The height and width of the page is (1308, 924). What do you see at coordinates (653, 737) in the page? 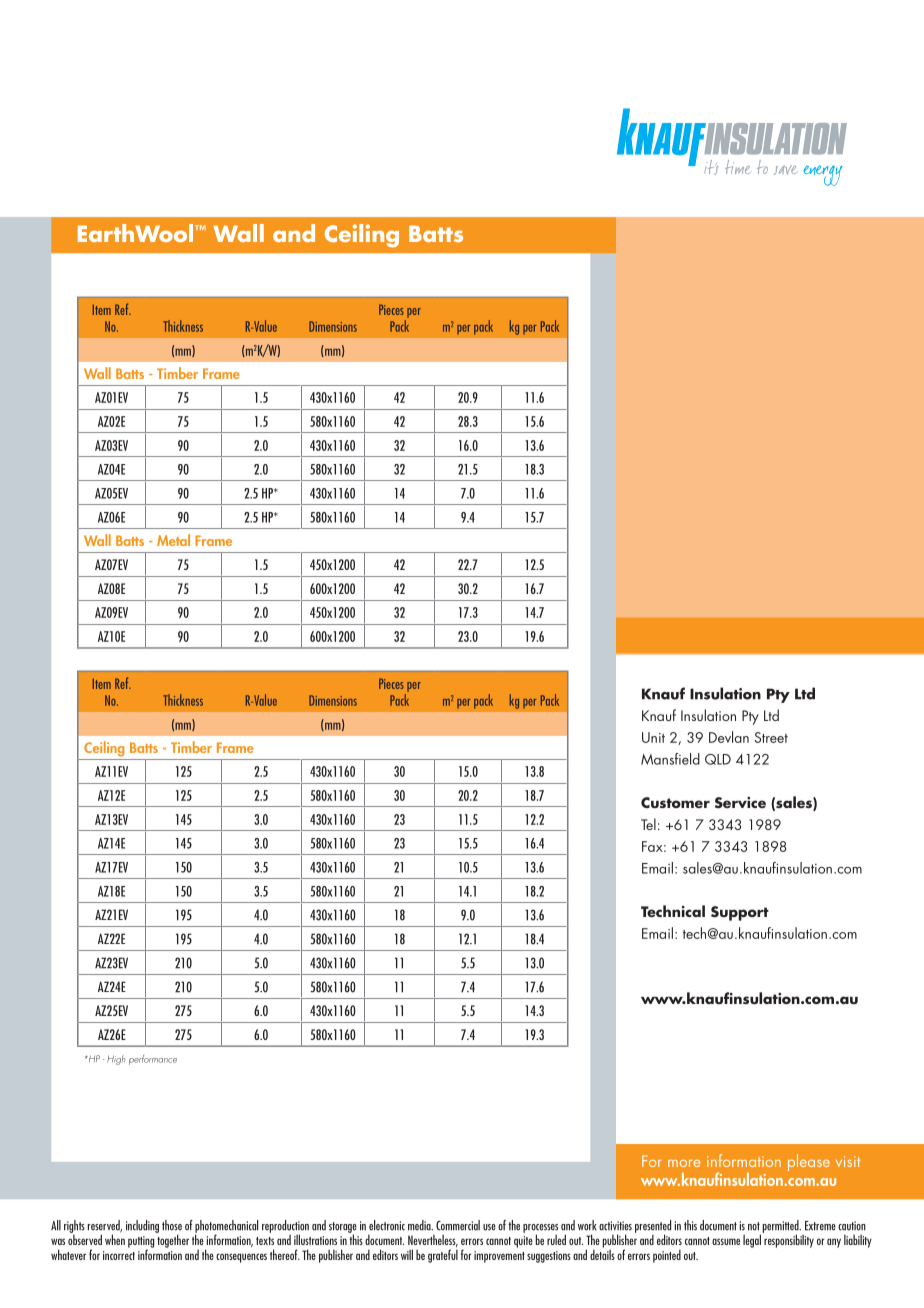
I see `Unit` at bounding box center [653, 737].
